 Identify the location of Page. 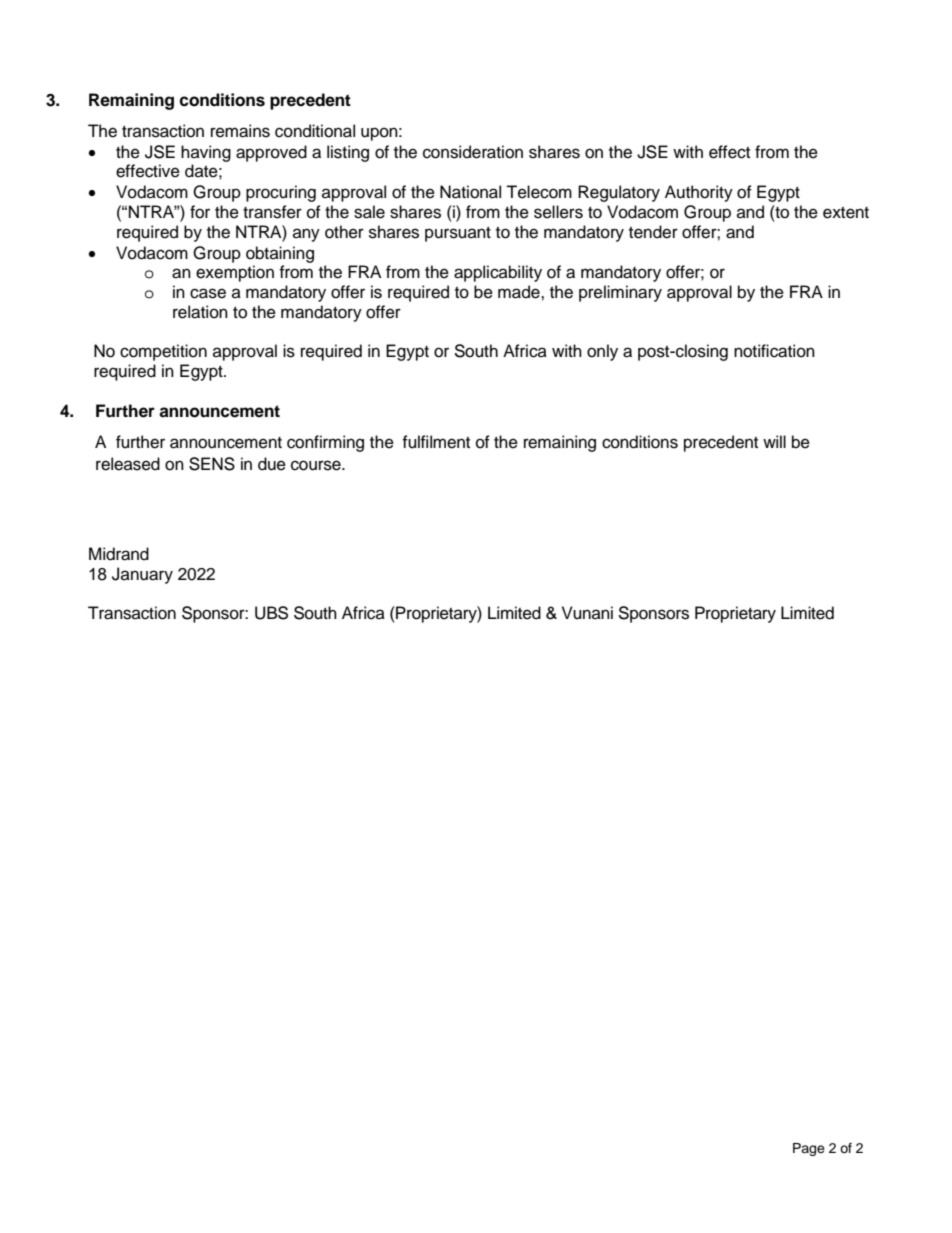
(809, 1149).
